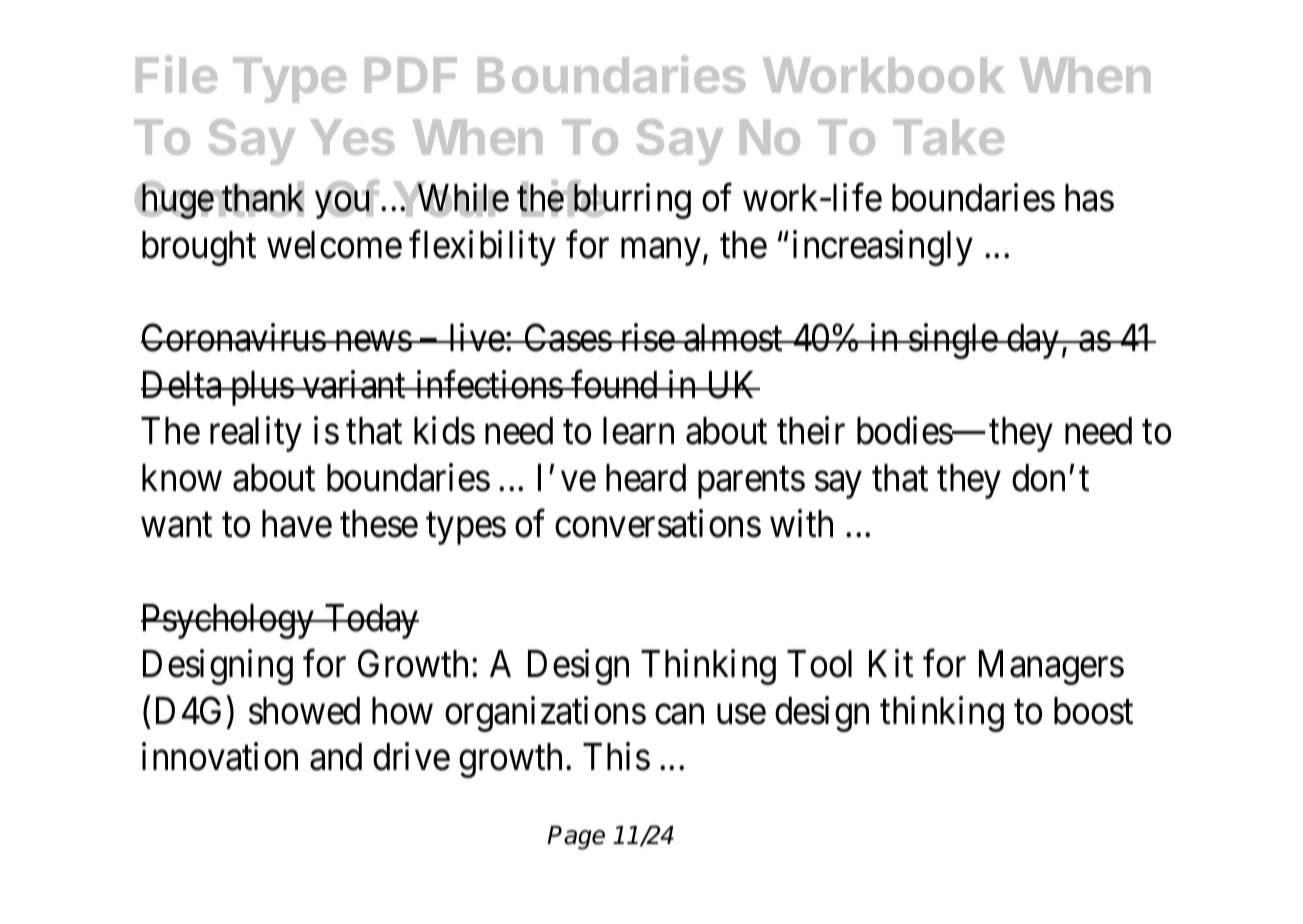 The height and width of the screenshot is (924, 1303). I want to click on reality, so click(256, 434).
